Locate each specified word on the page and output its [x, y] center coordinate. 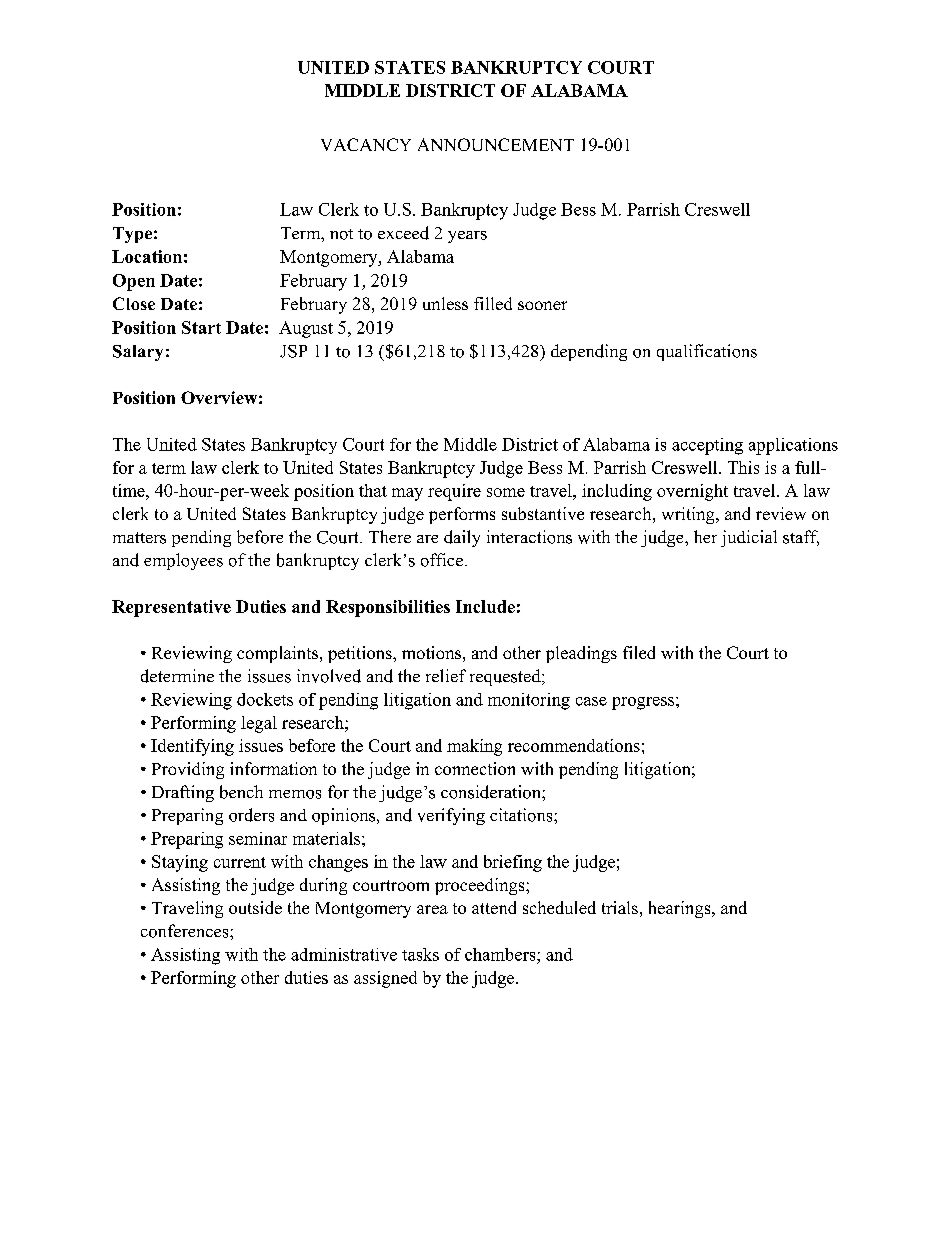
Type [132, 235]
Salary [138, 353]
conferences [186, 931]
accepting [707, 446]
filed [639, 652]
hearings [681, 909]
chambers [501, 954]
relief [446, 675]
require [454, 492]
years [467, 237]
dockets [265, 699]
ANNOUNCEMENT [496, 144]
